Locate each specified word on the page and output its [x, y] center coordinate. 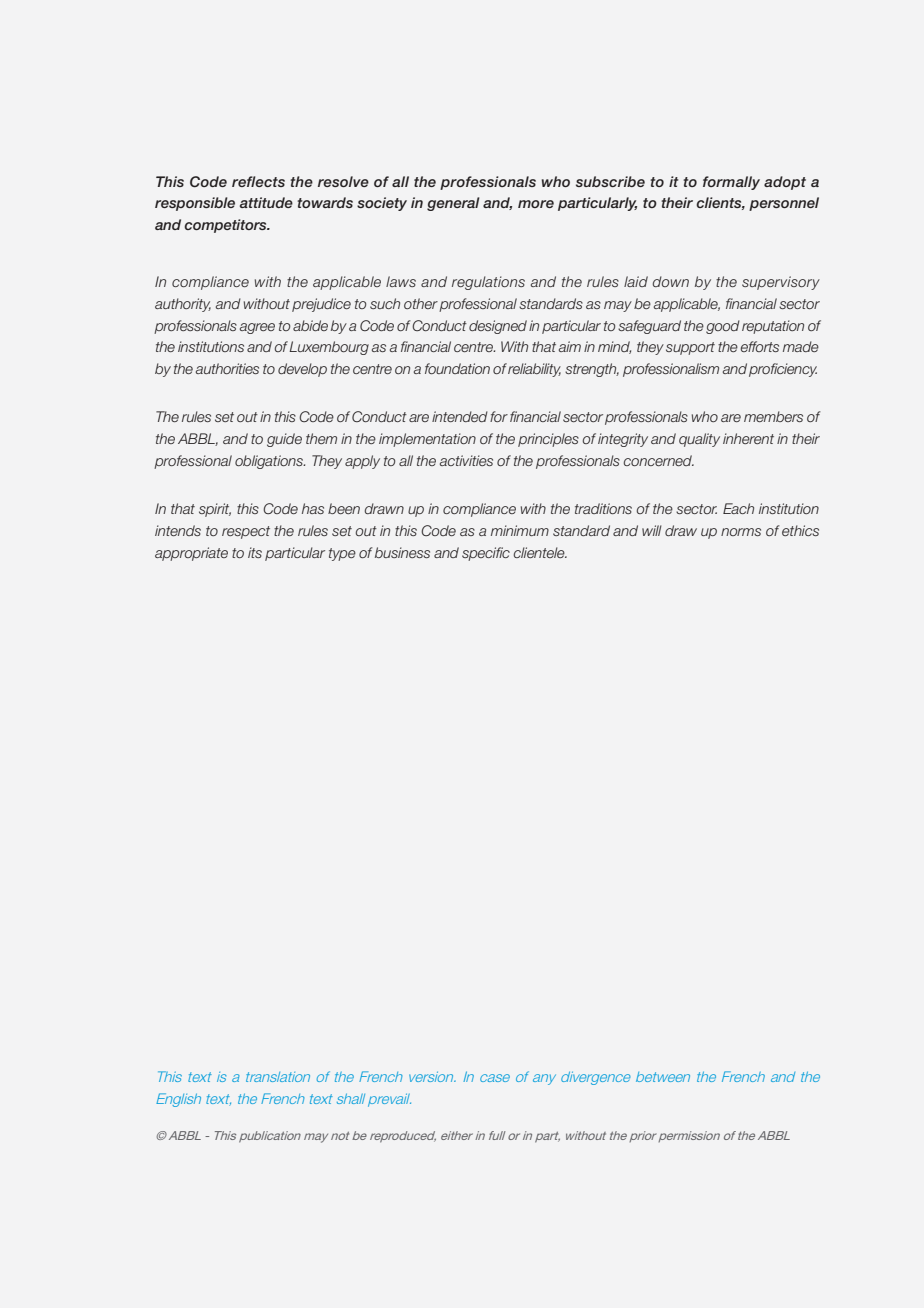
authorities [227, 368]
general [453, 204]
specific [486, 554]
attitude [266, 202]
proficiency [783, 370]
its [255, 552]
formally [731, 183]
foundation [457, 368]
